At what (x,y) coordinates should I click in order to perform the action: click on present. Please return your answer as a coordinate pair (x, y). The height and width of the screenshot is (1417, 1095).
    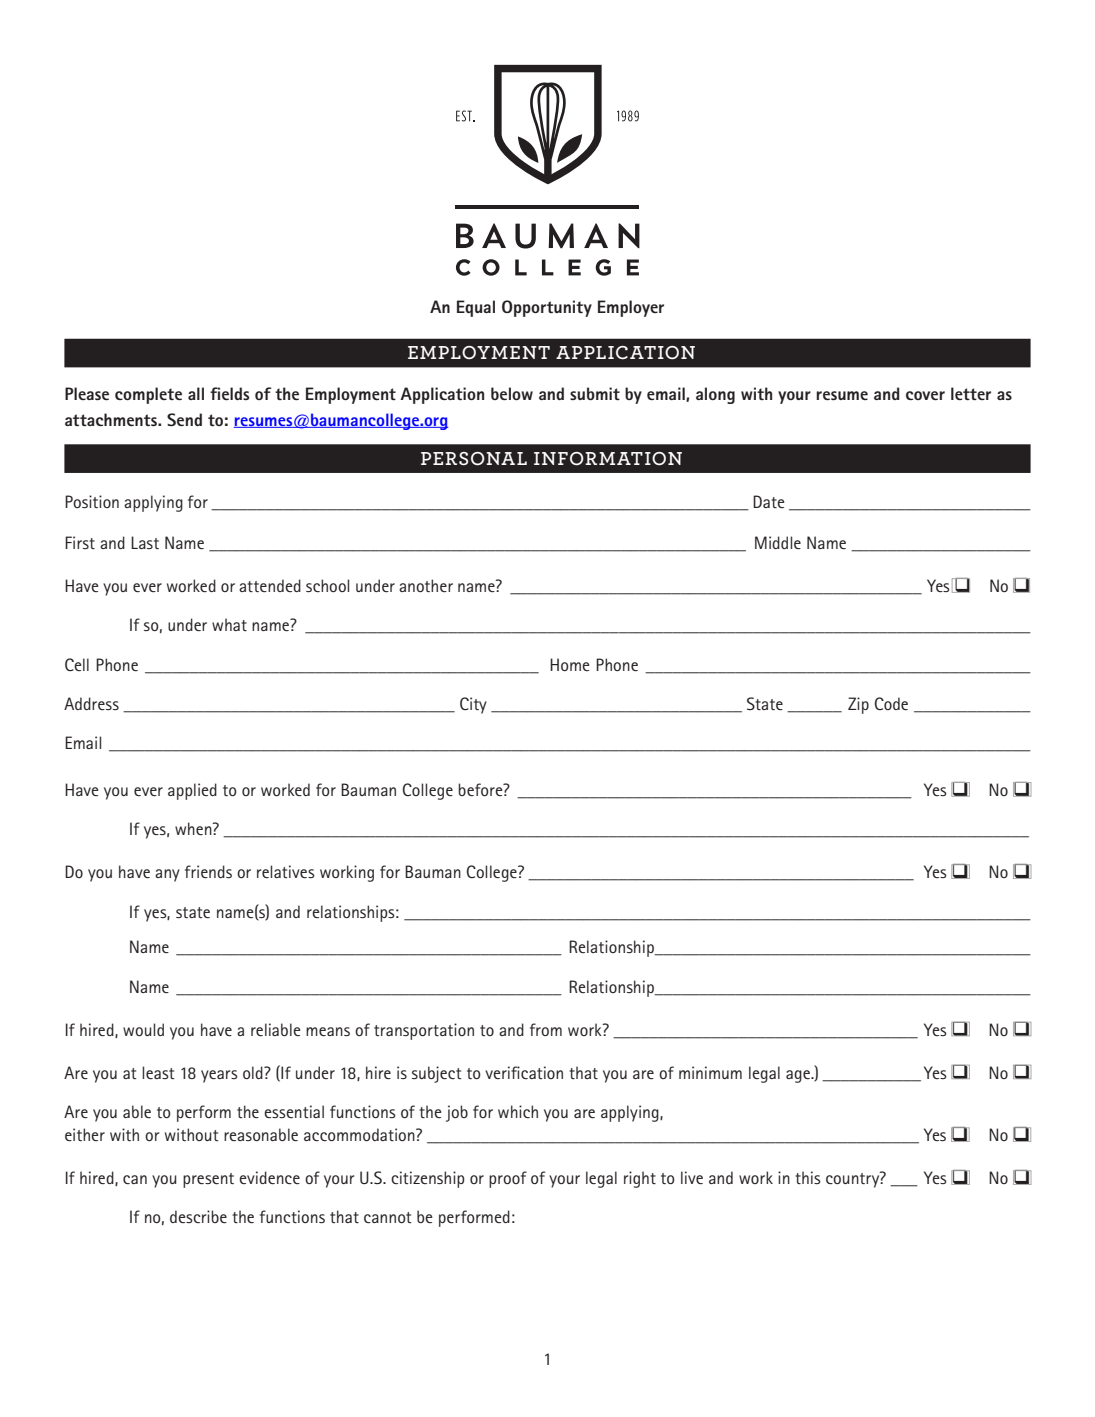
    Looking at the image, I should click on (208, 1180).
